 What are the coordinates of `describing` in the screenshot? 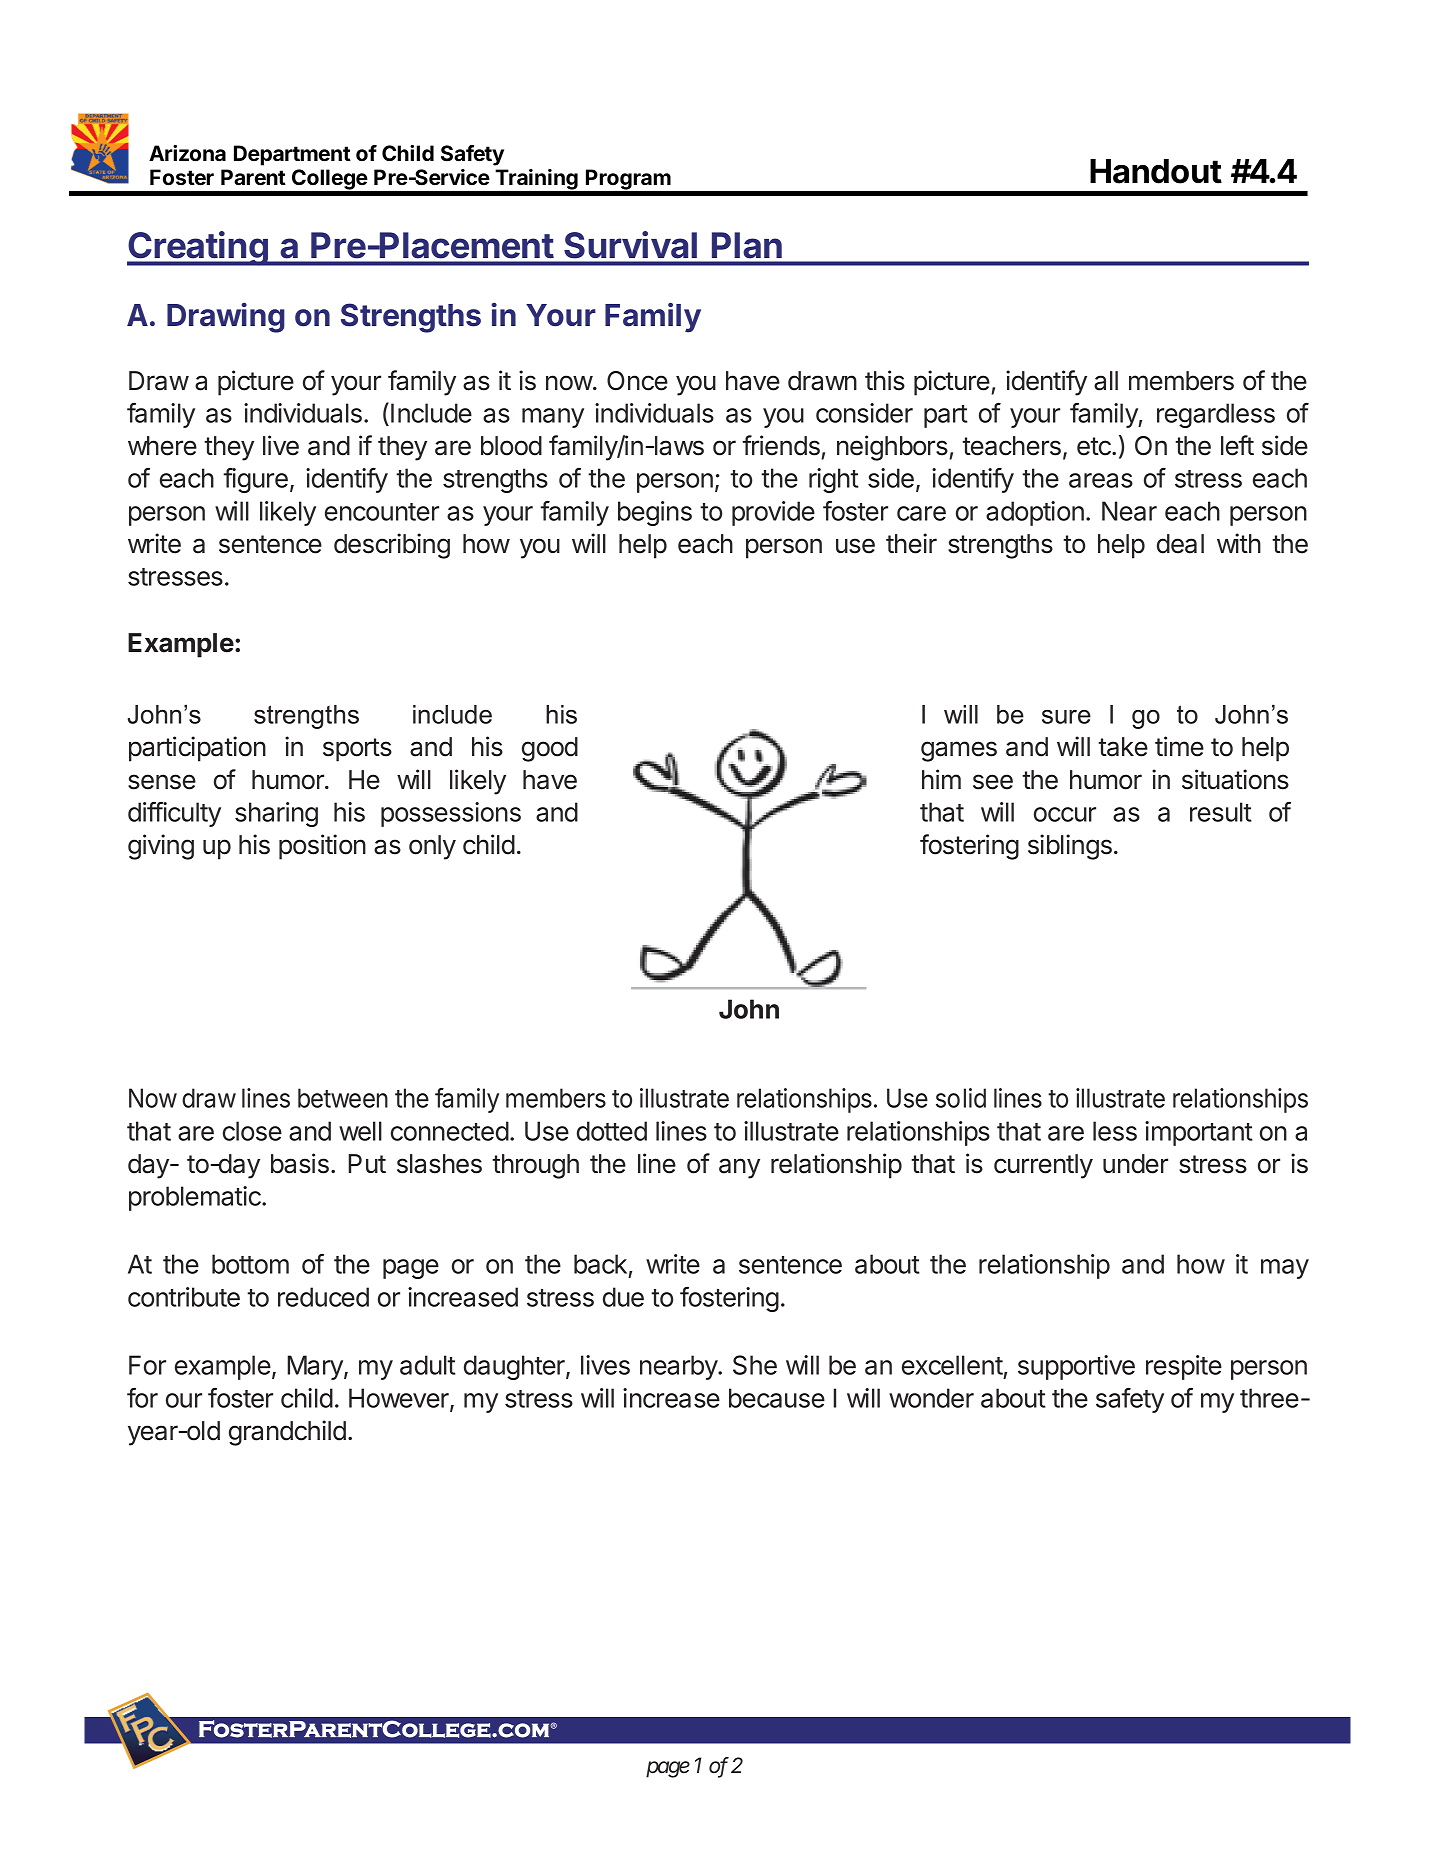 It's located at (392, 546).
